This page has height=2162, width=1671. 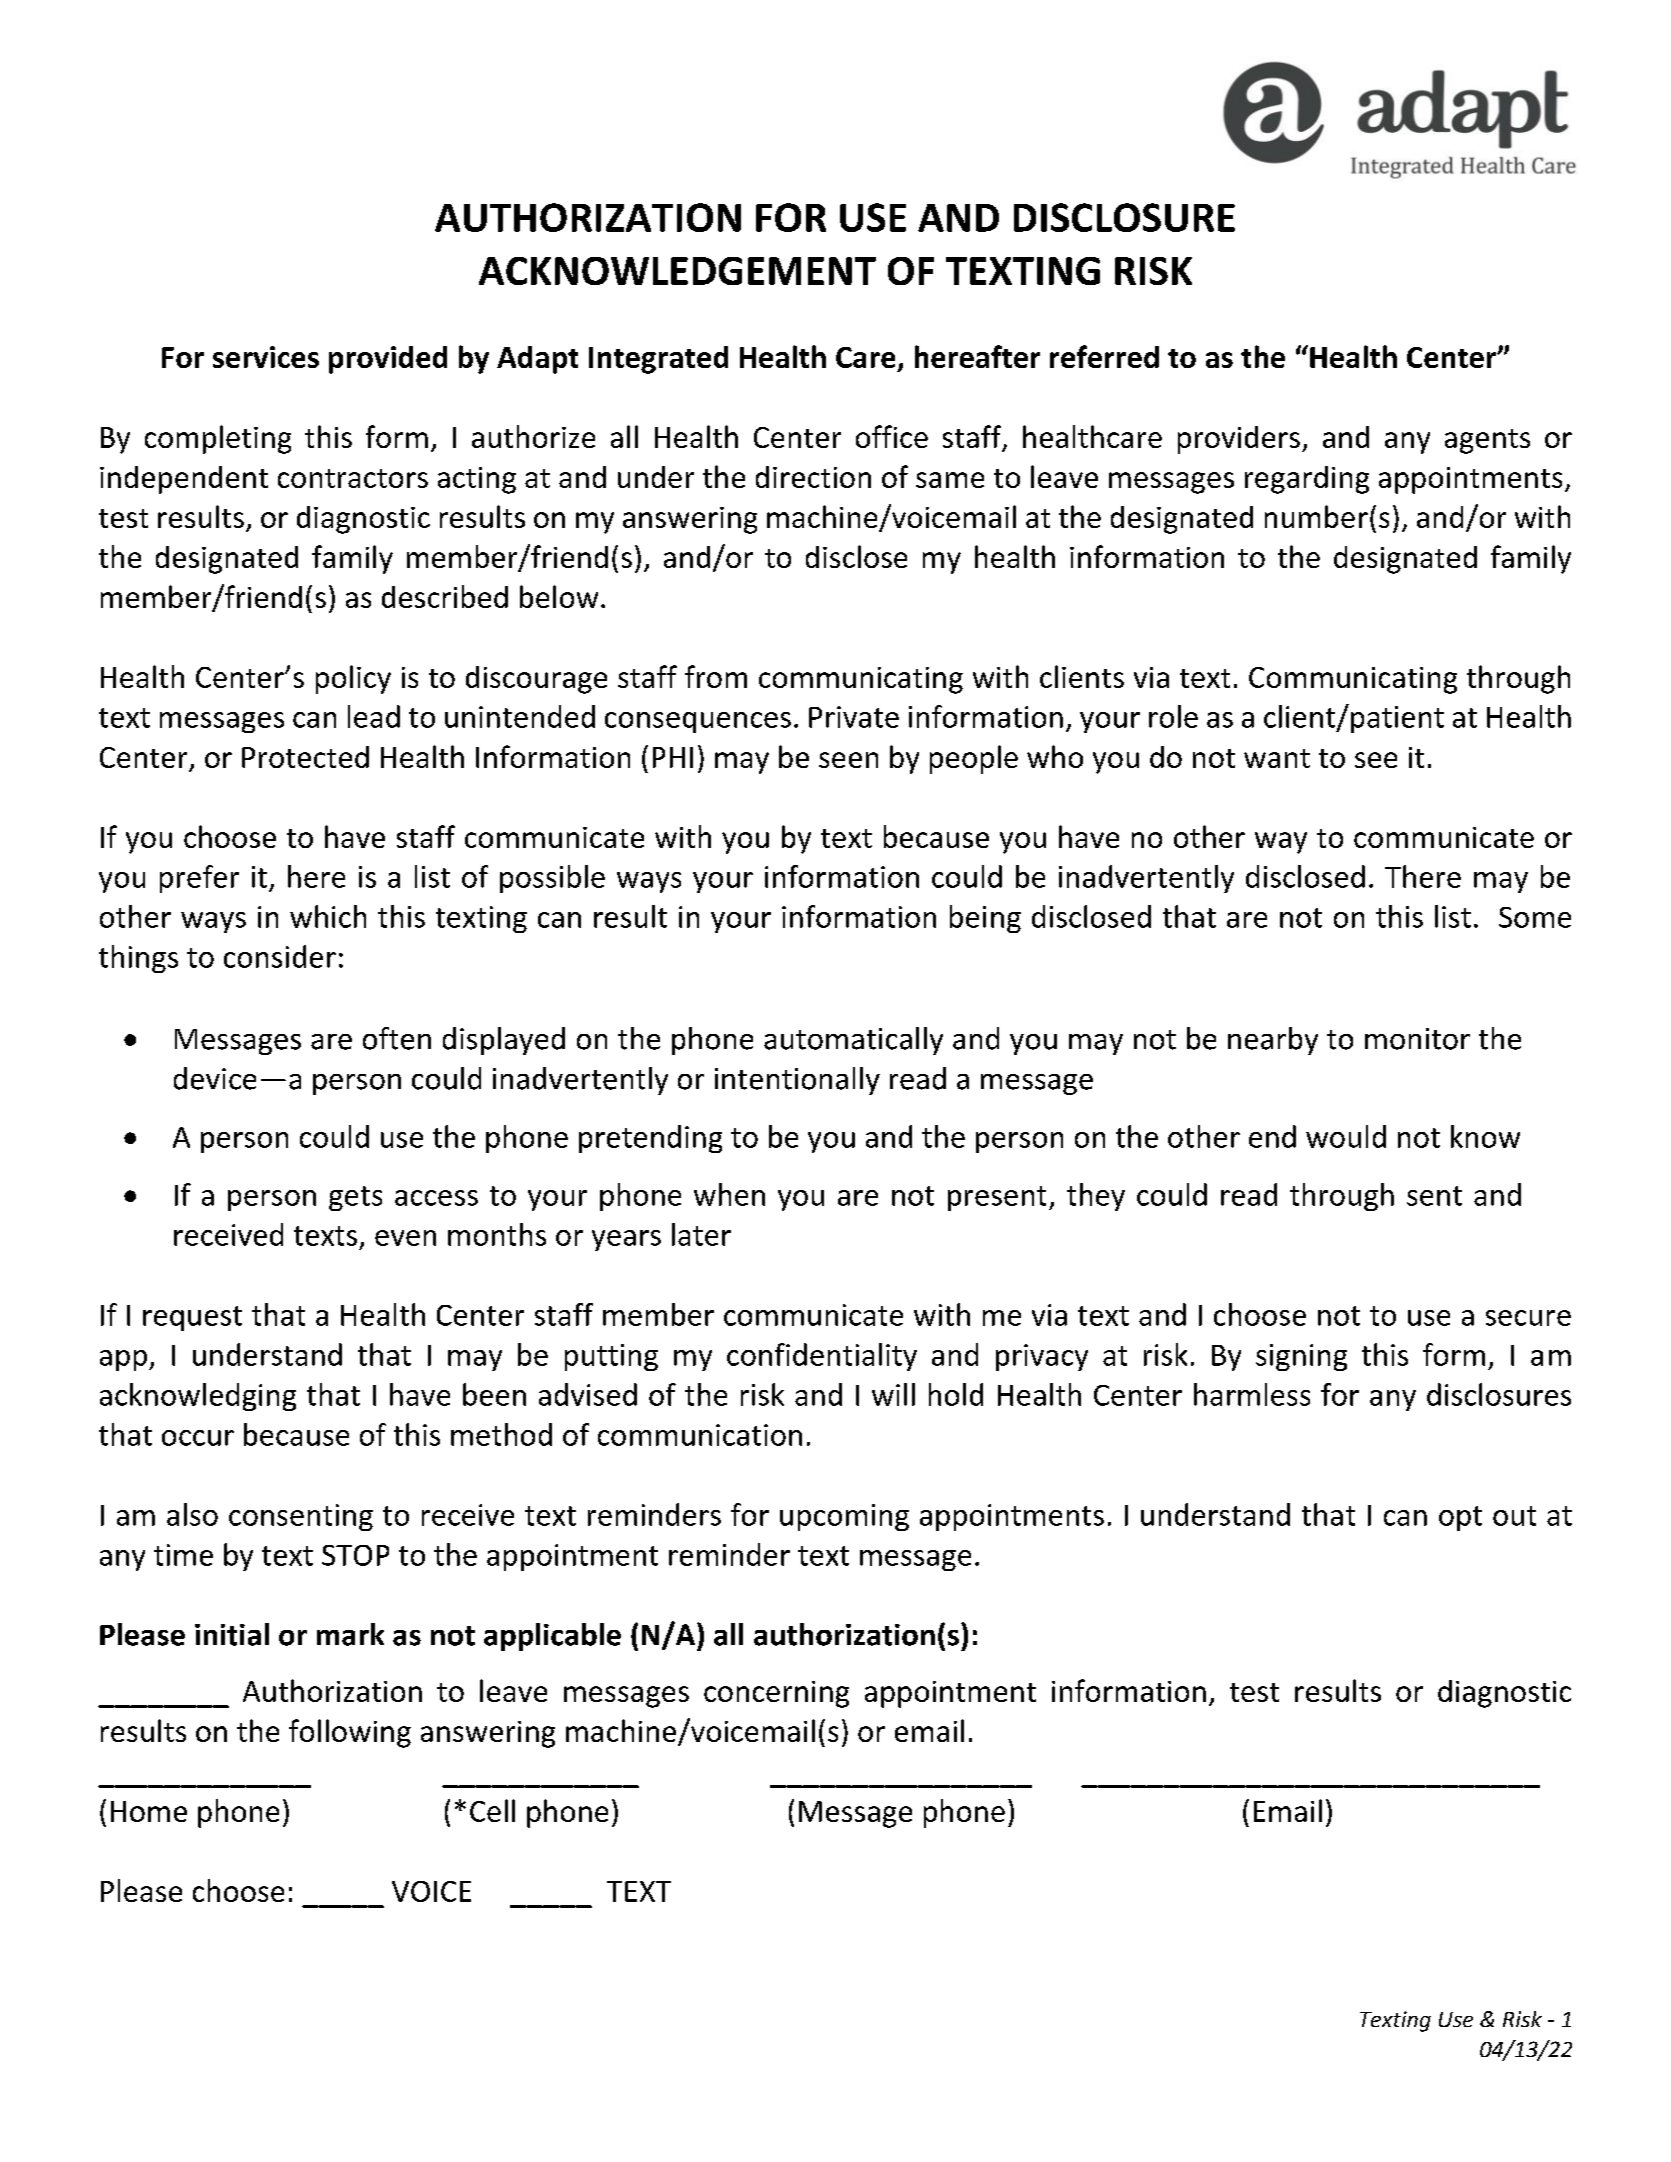 I want to click on office, so click(x=892, y=436).
